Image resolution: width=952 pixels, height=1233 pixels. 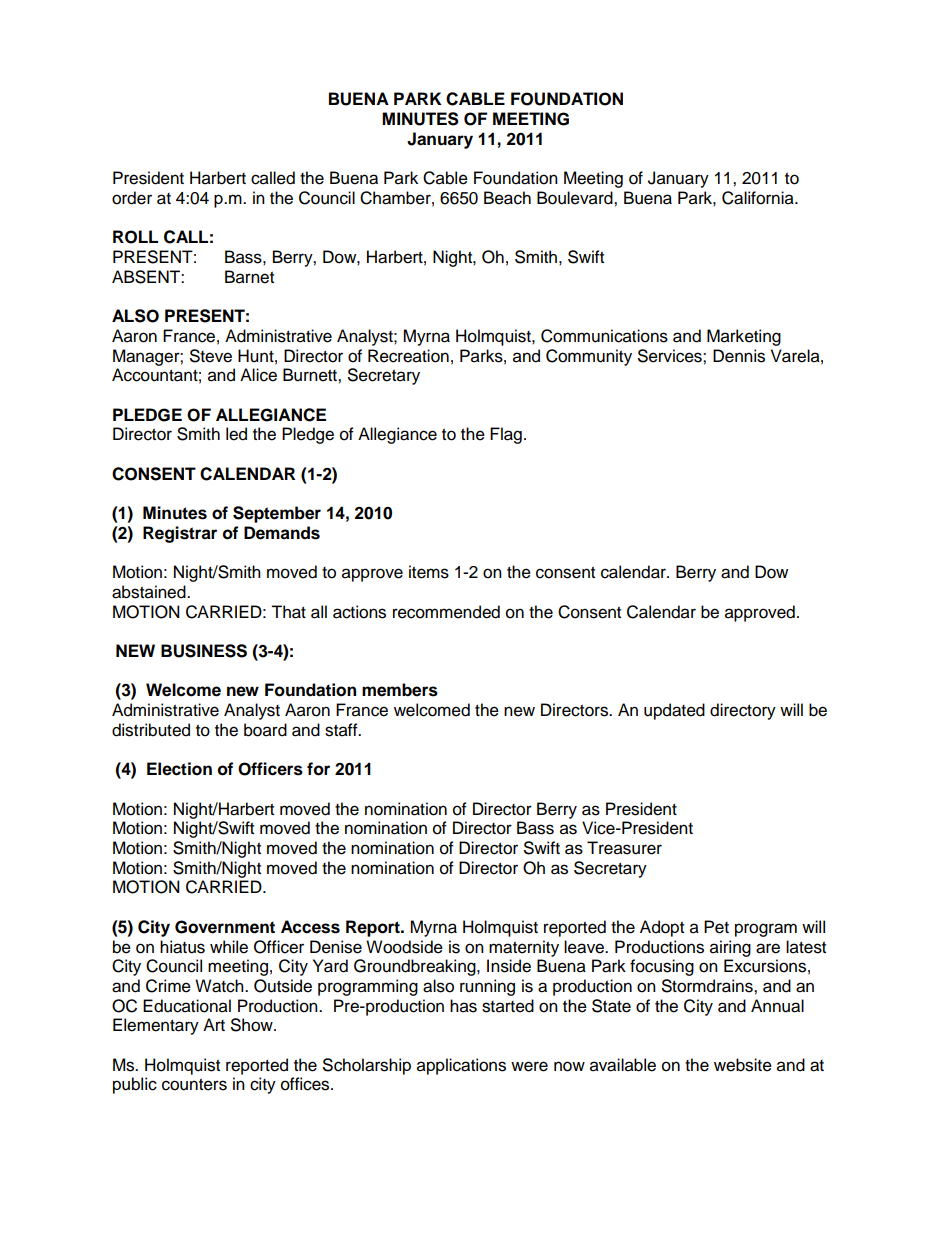 What do you see at coordinates (194, 1085) in the page?
I see `counters` at bounding box center [194, 1085].
